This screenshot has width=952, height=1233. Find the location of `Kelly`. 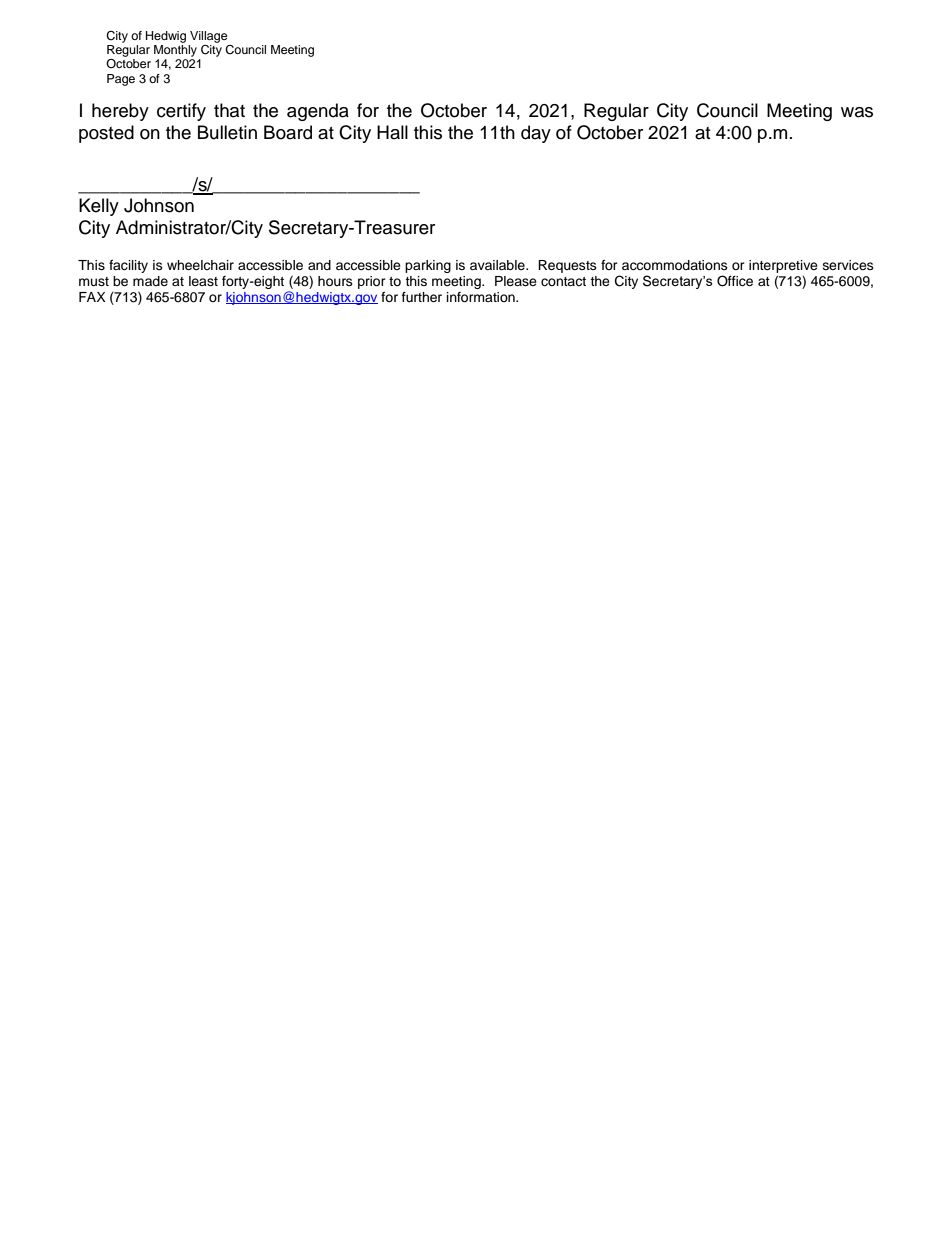

Kelly is located at coordinates (99, 207).
